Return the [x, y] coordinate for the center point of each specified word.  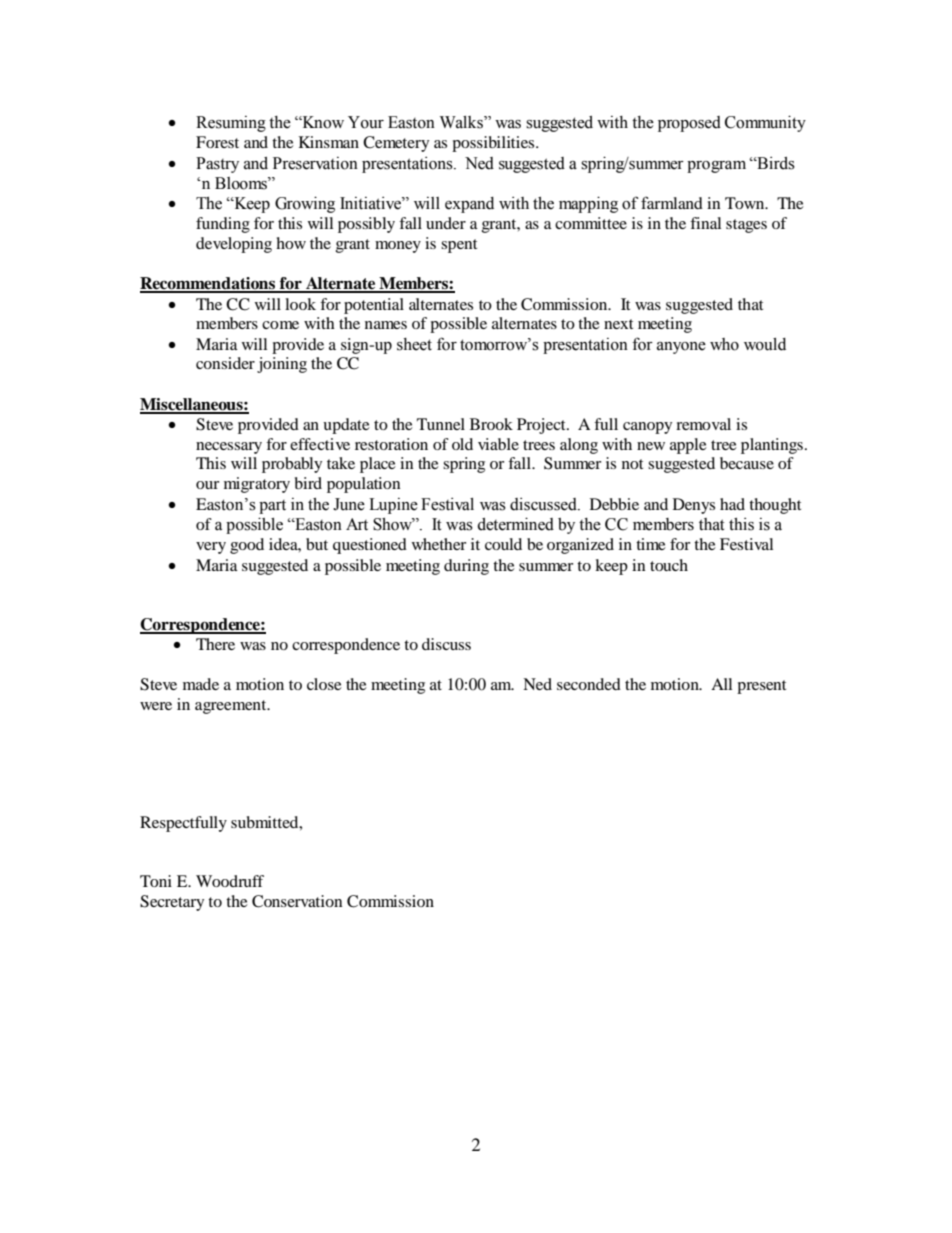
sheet [414, 344]
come [280, 325]
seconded [589, 684]
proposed [689, 124]
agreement [232, 707]
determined [515, 524]
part [272, 507]
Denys [694, 506]
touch [669, 565]
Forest [217, 142]
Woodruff [230, 881]
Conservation [297, 901]
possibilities [494, 144]
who [724, 344]
